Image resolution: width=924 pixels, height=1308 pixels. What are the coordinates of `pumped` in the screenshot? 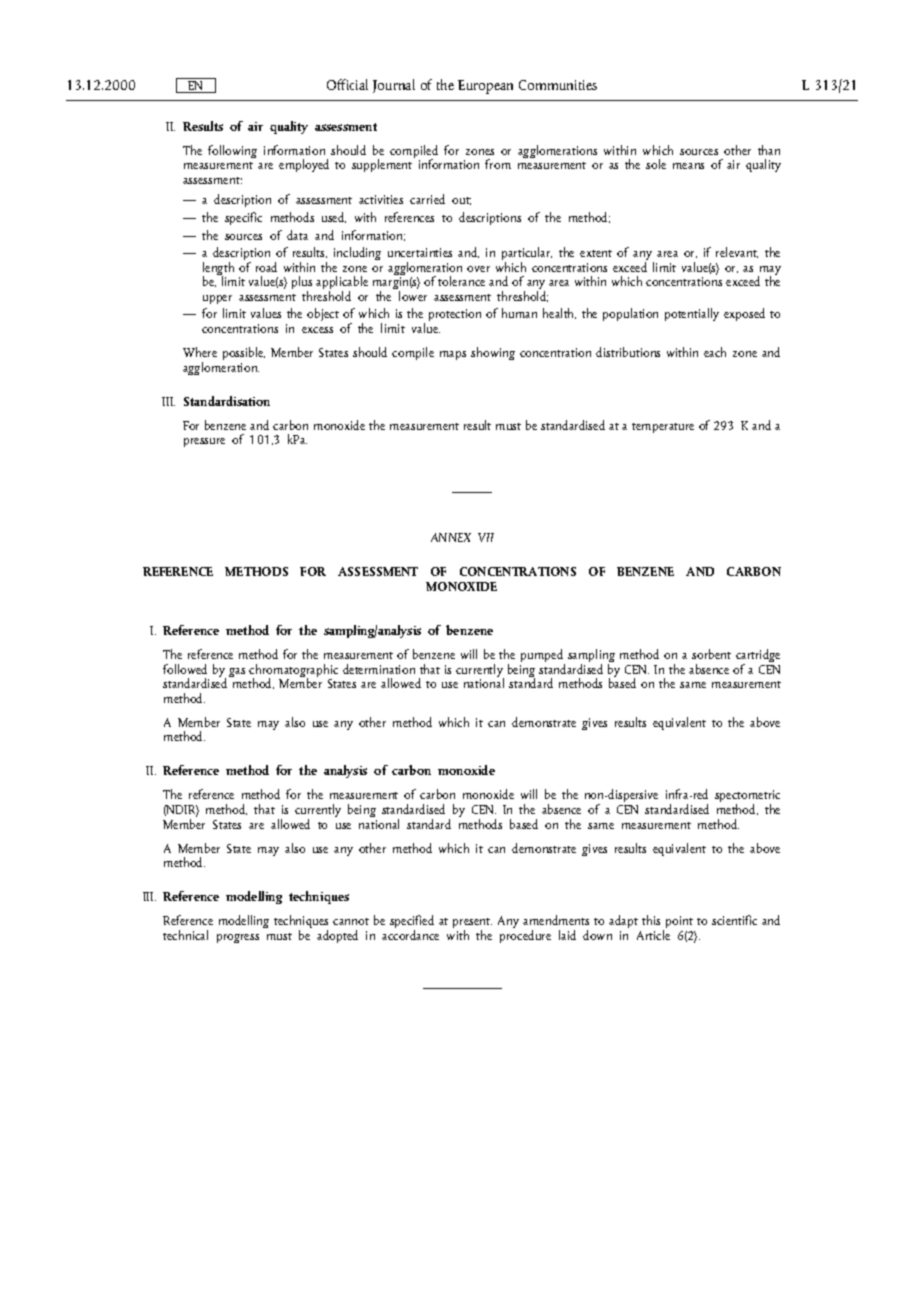 It's located at (543, 657).
